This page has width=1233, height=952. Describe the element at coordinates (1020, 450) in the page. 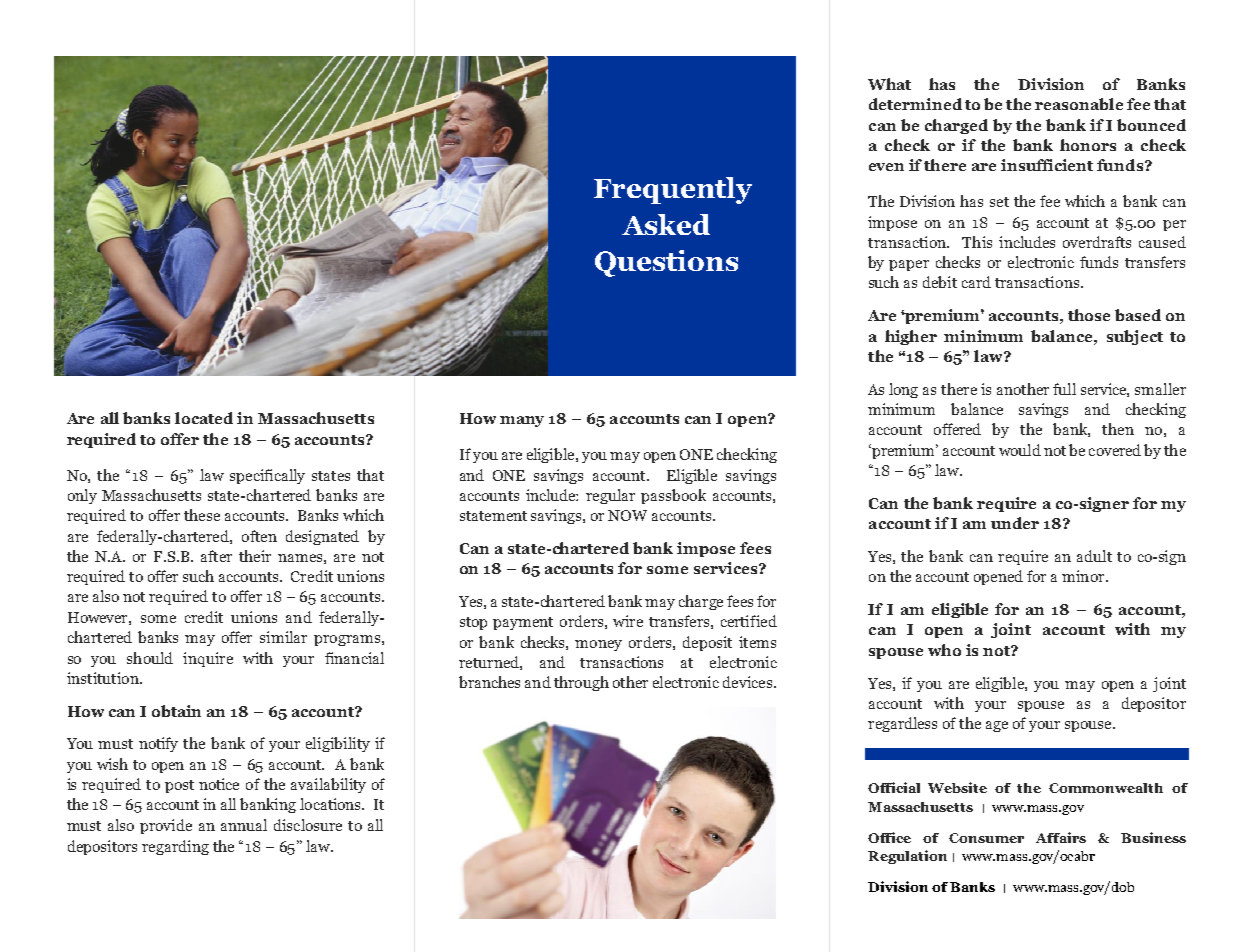

I see `would` at that location.
